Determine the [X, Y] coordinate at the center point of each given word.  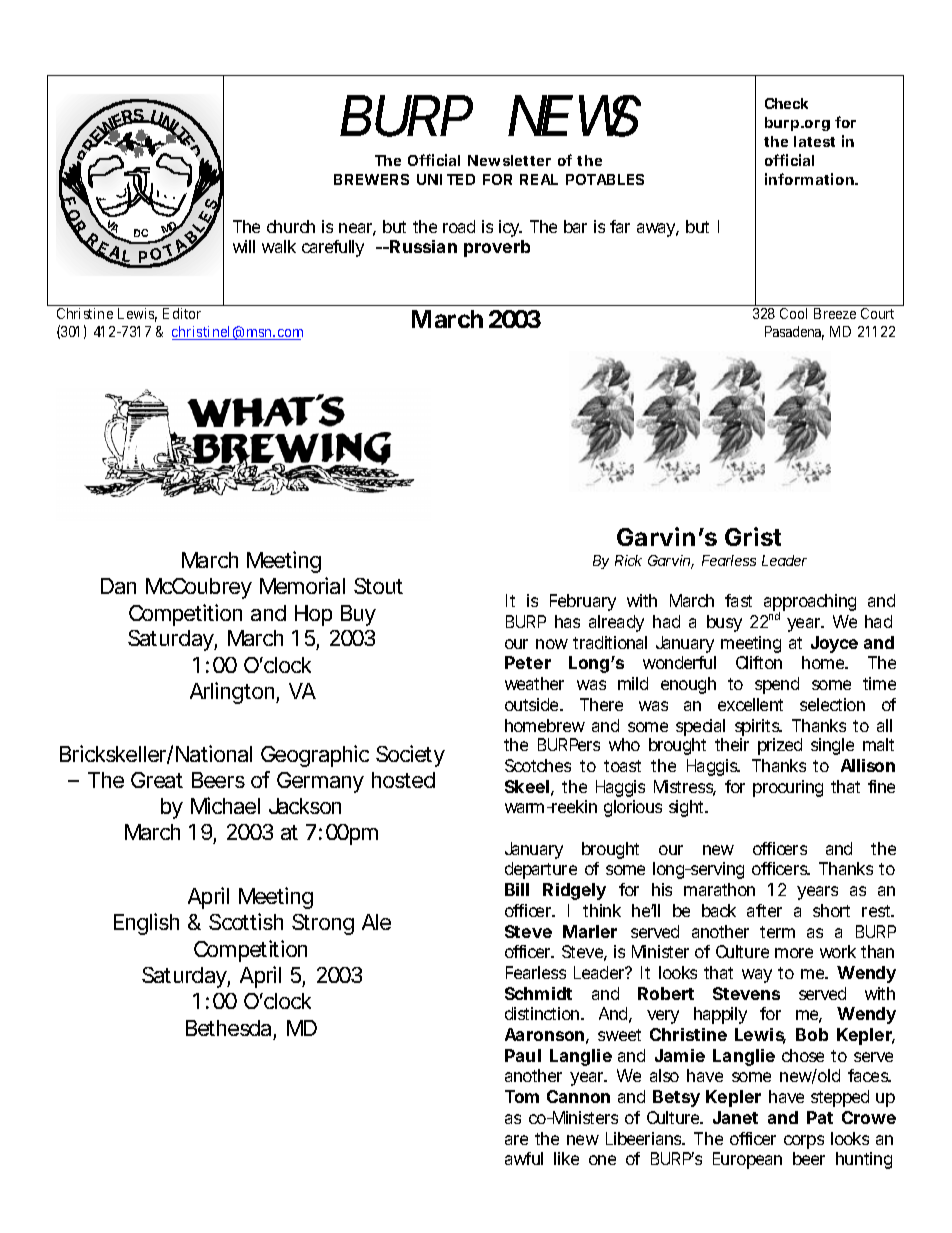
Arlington [233, 693]
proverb [497, 248]
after [764, 910]
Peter [528, 662]
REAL [539, 179]
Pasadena [794, 333]
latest [814, 141]
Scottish [246, 921]
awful [524, 1158]
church [291, 226]
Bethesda [230, 1030]
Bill [517, 889]
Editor [182, 313]
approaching [810, 604]
